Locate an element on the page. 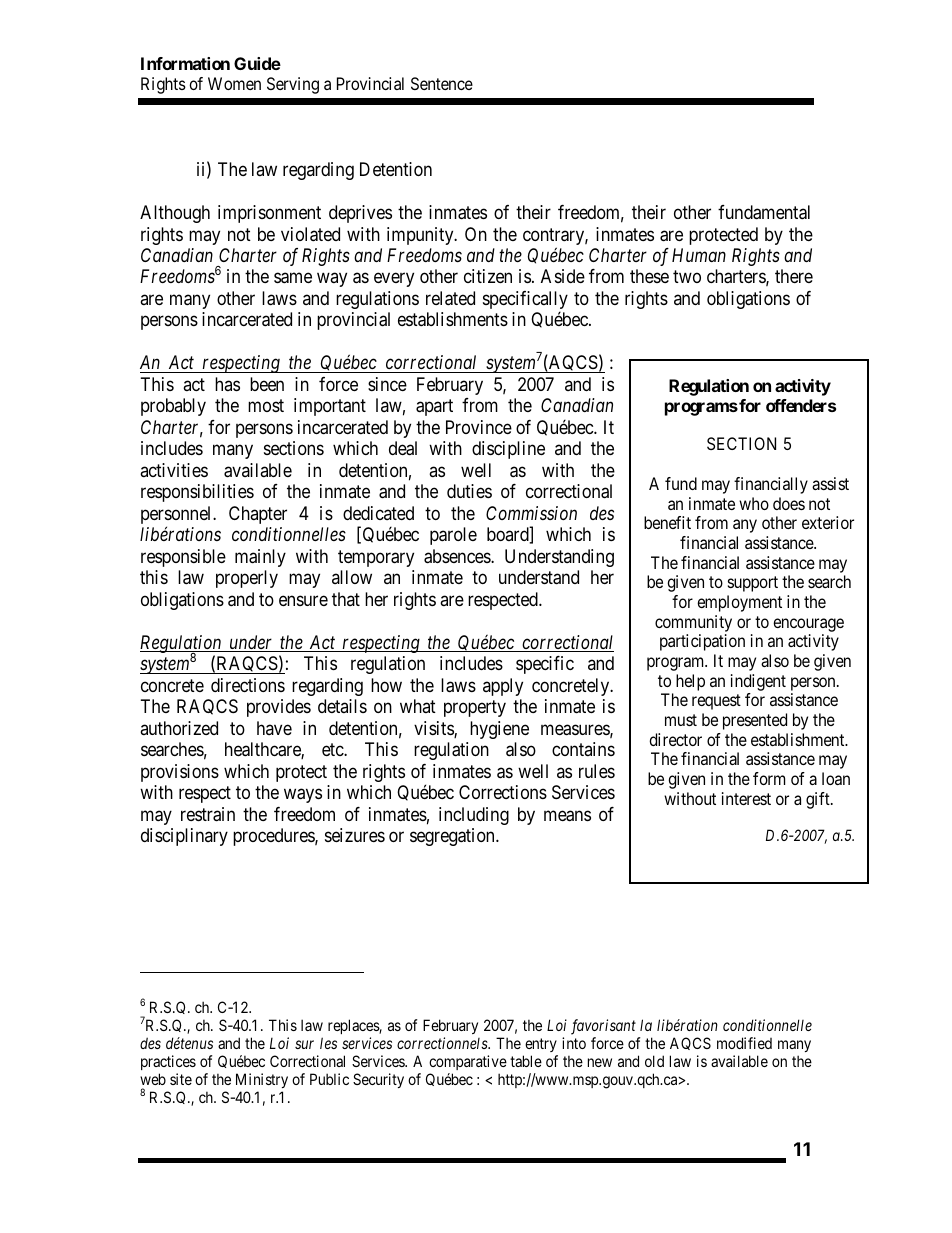 The height and width of the image is (1233, 952). Ministry is located at coordinates (262, 1080).
